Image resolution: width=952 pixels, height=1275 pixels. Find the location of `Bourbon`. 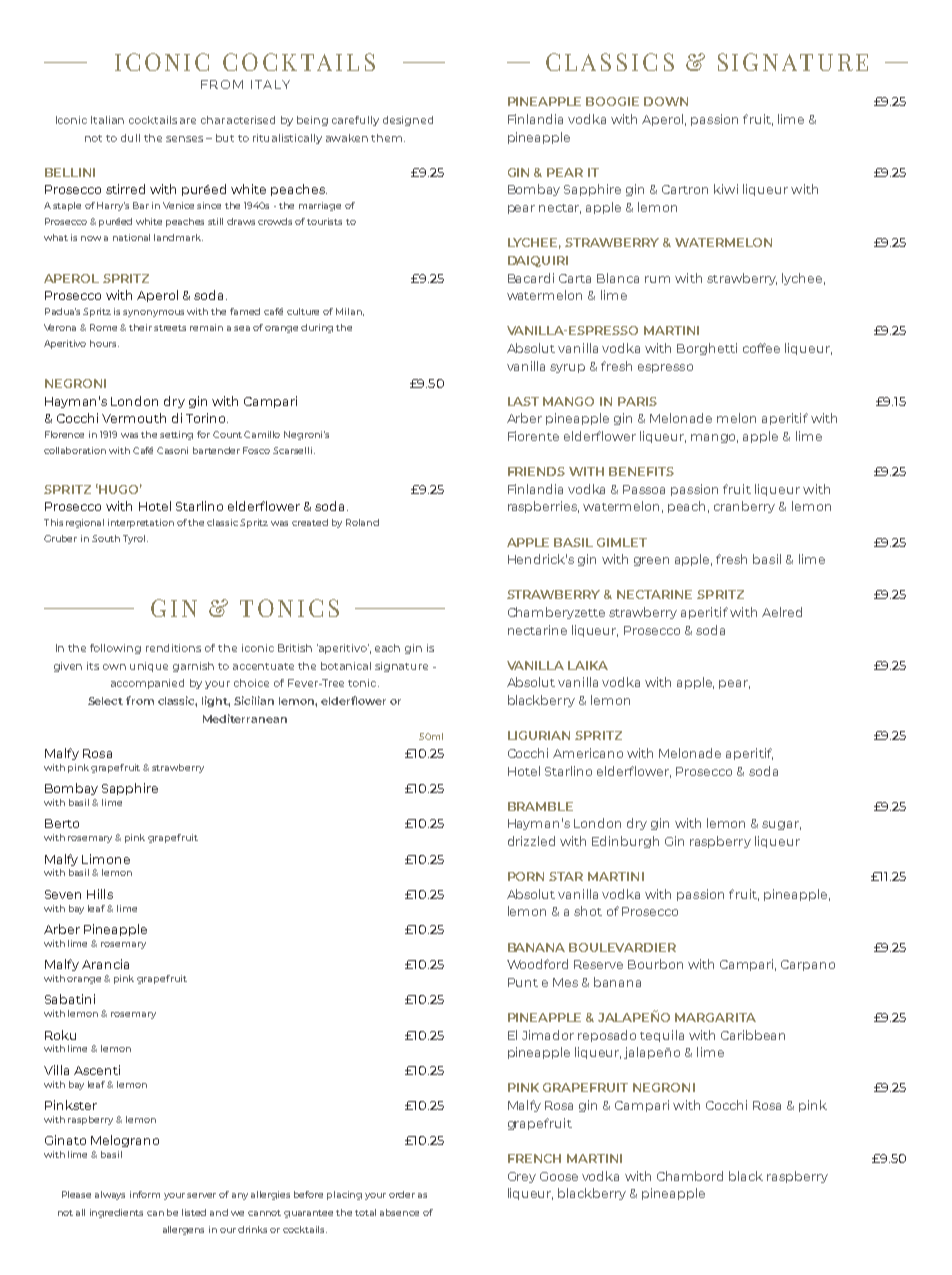

Bourbon is located at coordinates (655, 964).
